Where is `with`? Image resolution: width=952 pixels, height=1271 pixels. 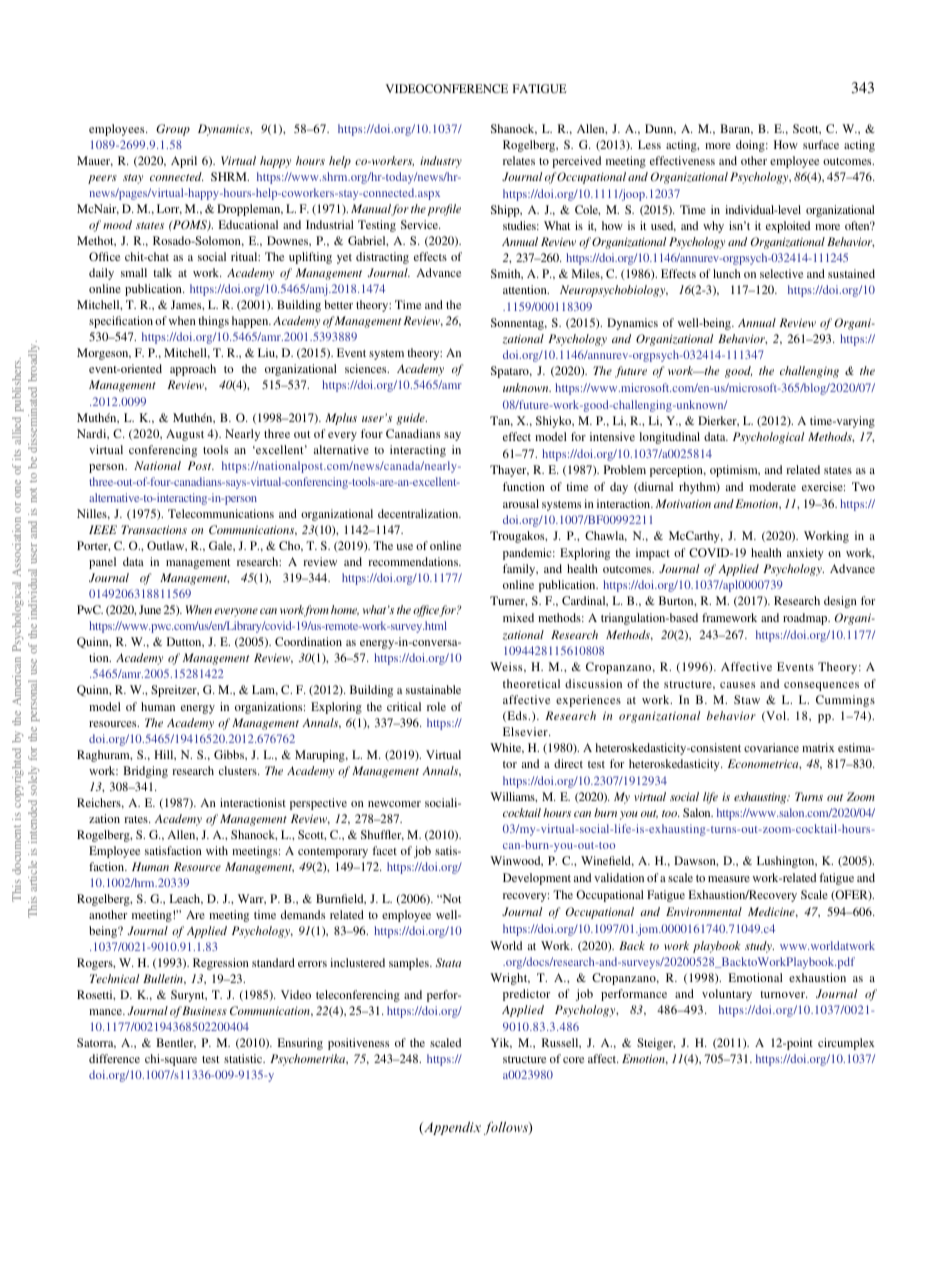 with is located at coordinates (217, 850).
